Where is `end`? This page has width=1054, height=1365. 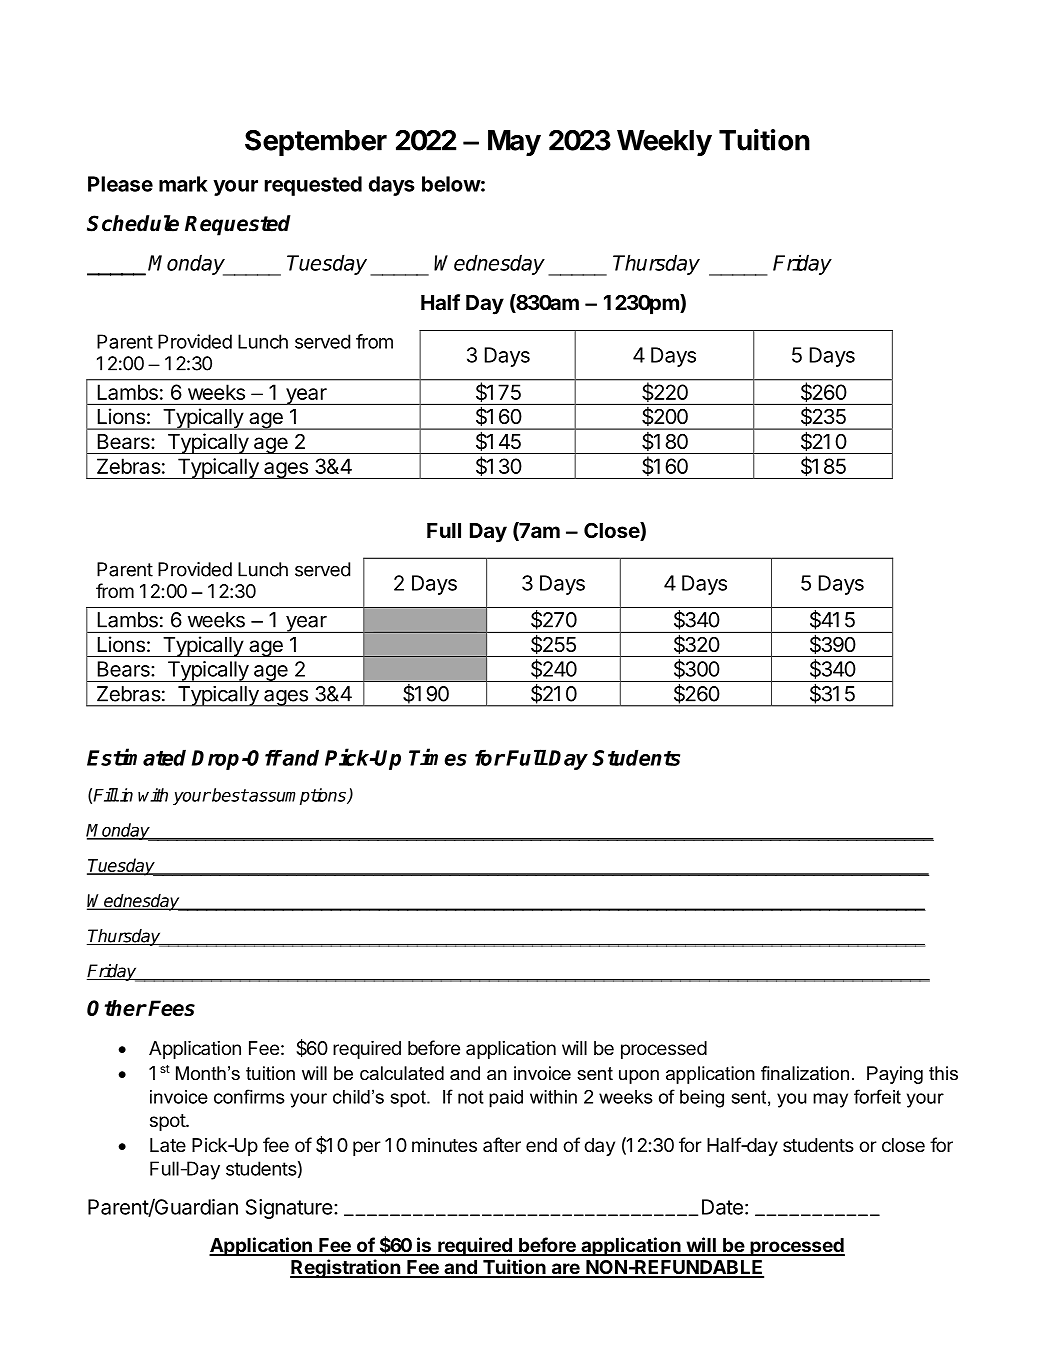
end is located at coordinates (541, 1145).
